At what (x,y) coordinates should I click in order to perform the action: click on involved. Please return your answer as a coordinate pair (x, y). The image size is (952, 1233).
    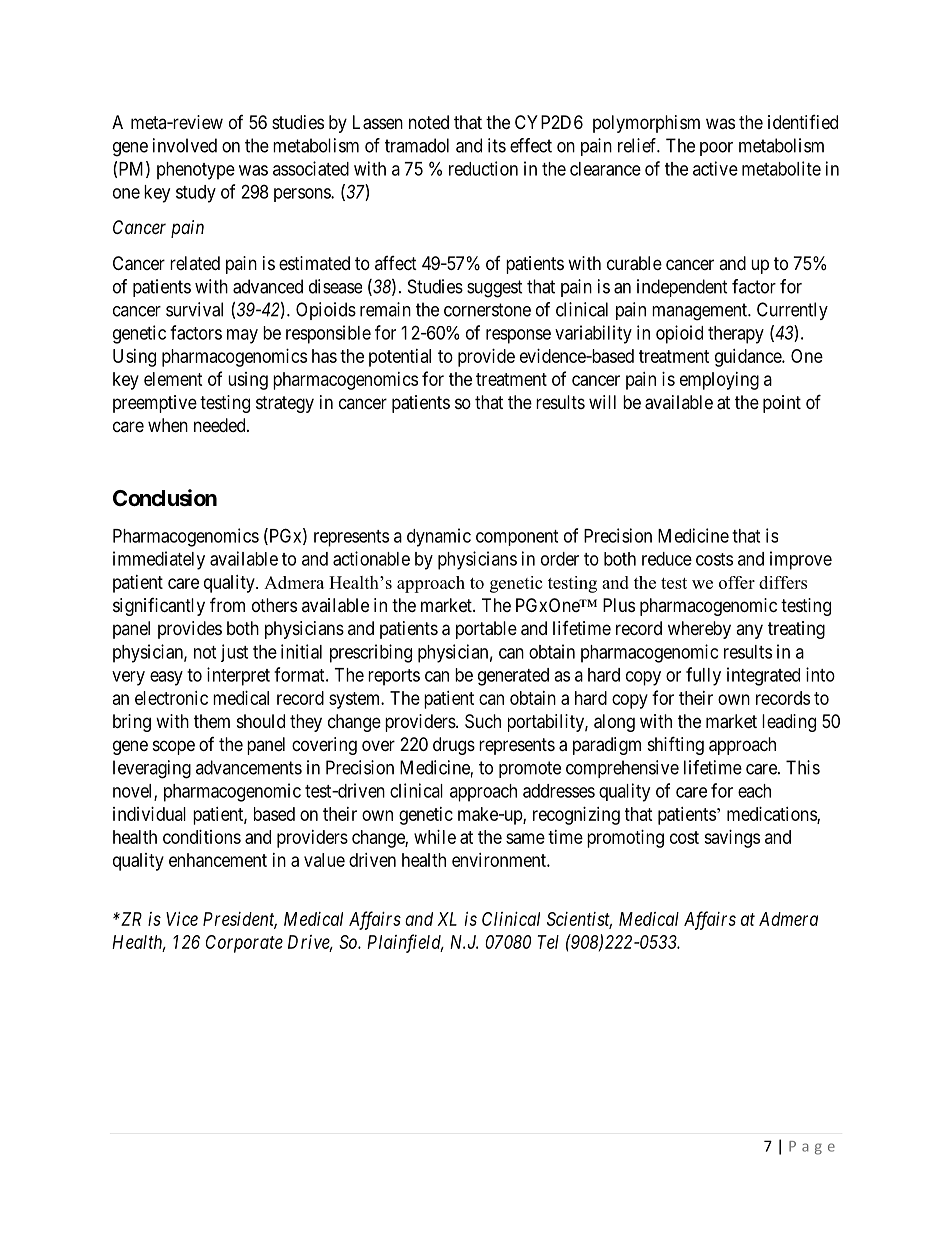
    Looking at the image, I should click on (185, 145).
